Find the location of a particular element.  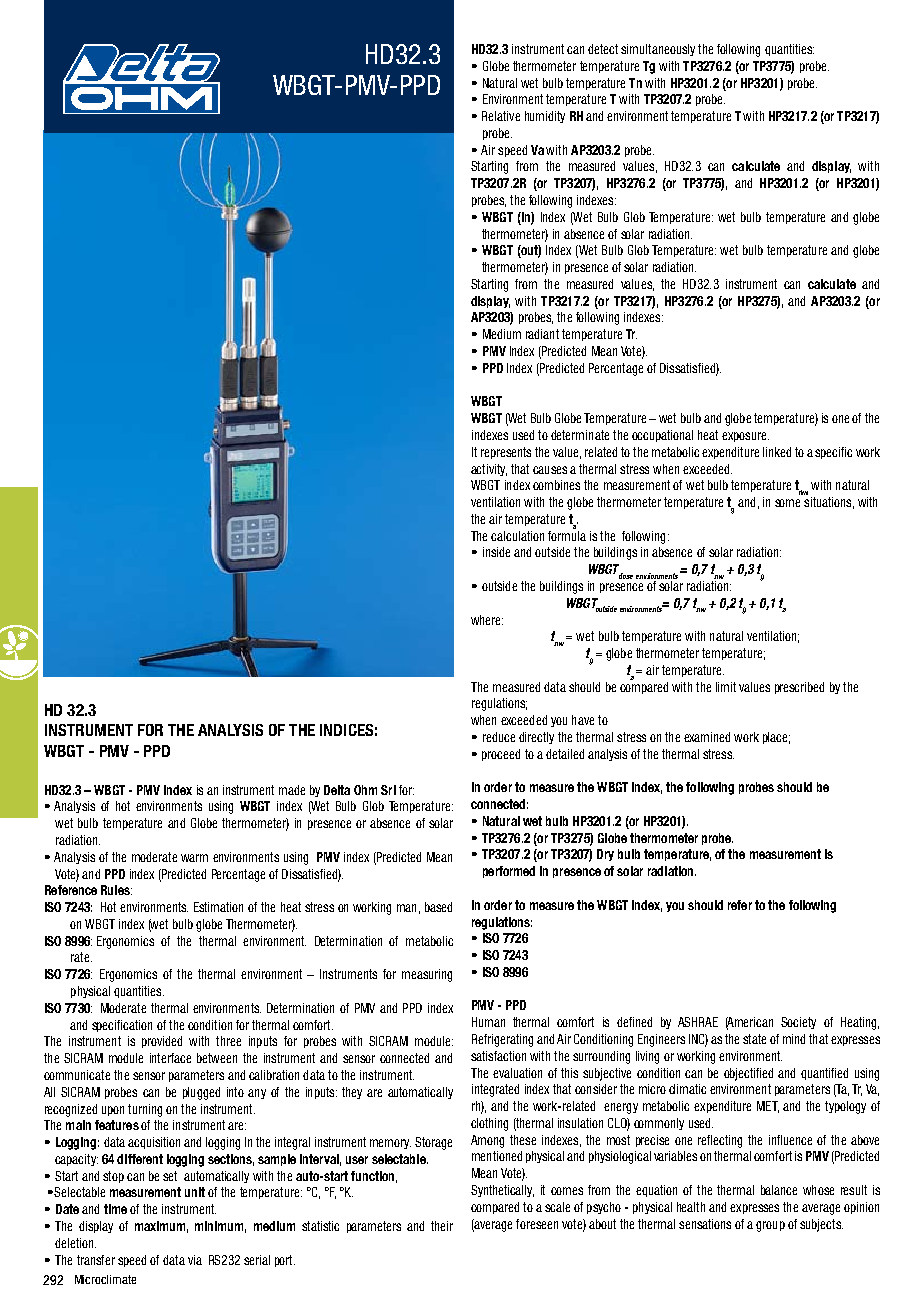

made is located at coordinates (292, 790).
